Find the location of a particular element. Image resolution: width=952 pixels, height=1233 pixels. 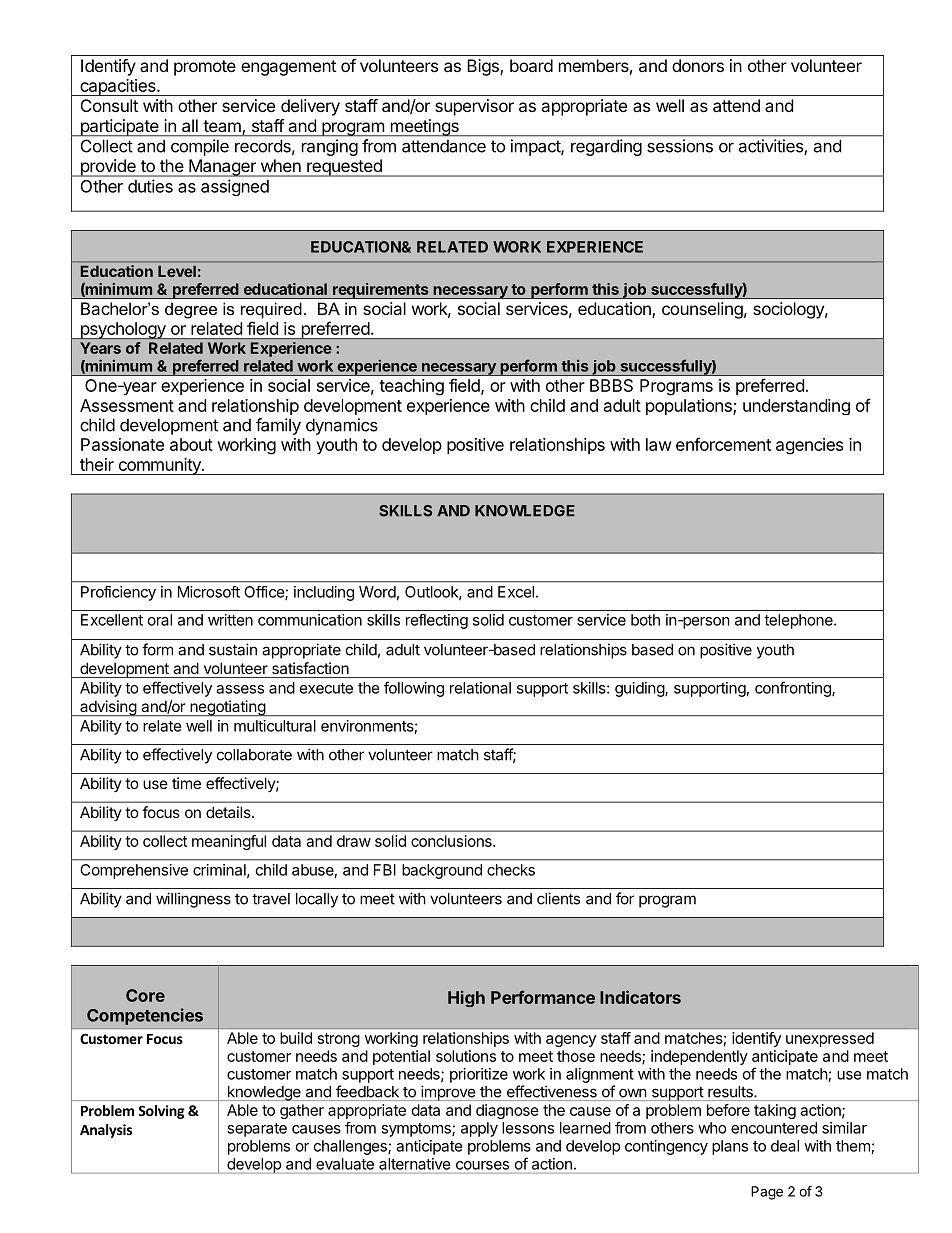

Indicators is located at coordinates (640, 997).
